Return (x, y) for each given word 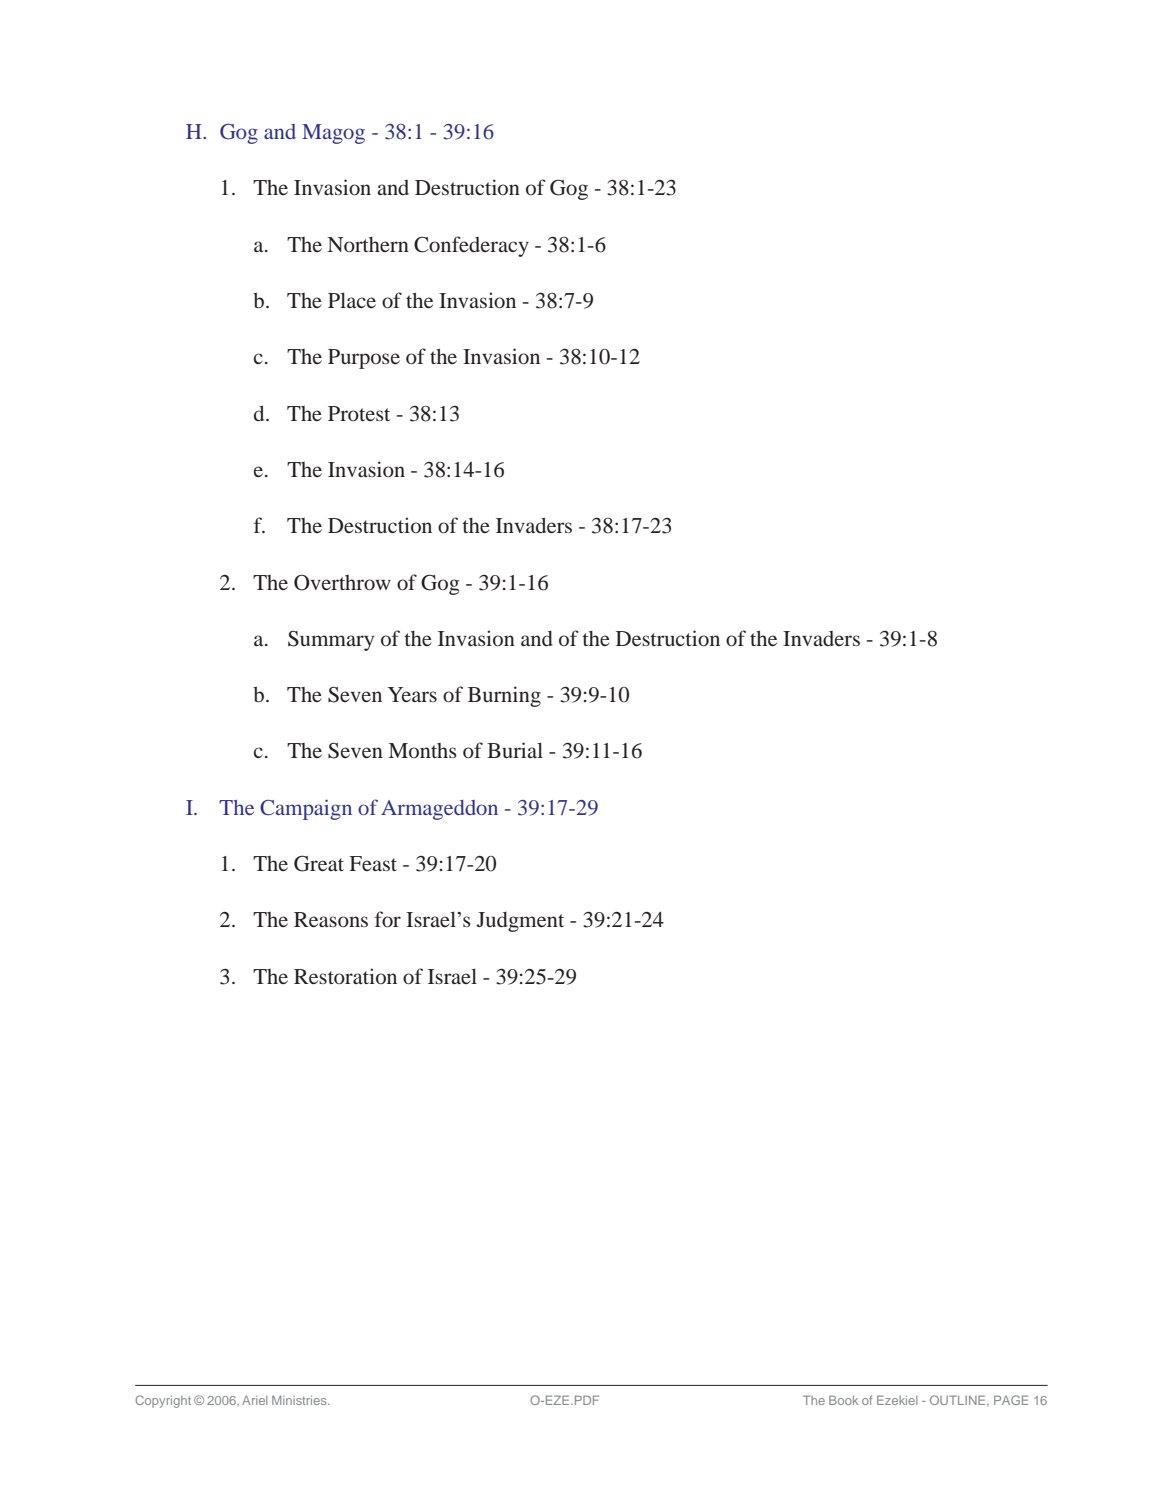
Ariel (254, 1400)
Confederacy (471, 246)
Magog (333, 134)
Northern (368, 244)
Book (843, 1400)
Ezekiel (897, 1400)
